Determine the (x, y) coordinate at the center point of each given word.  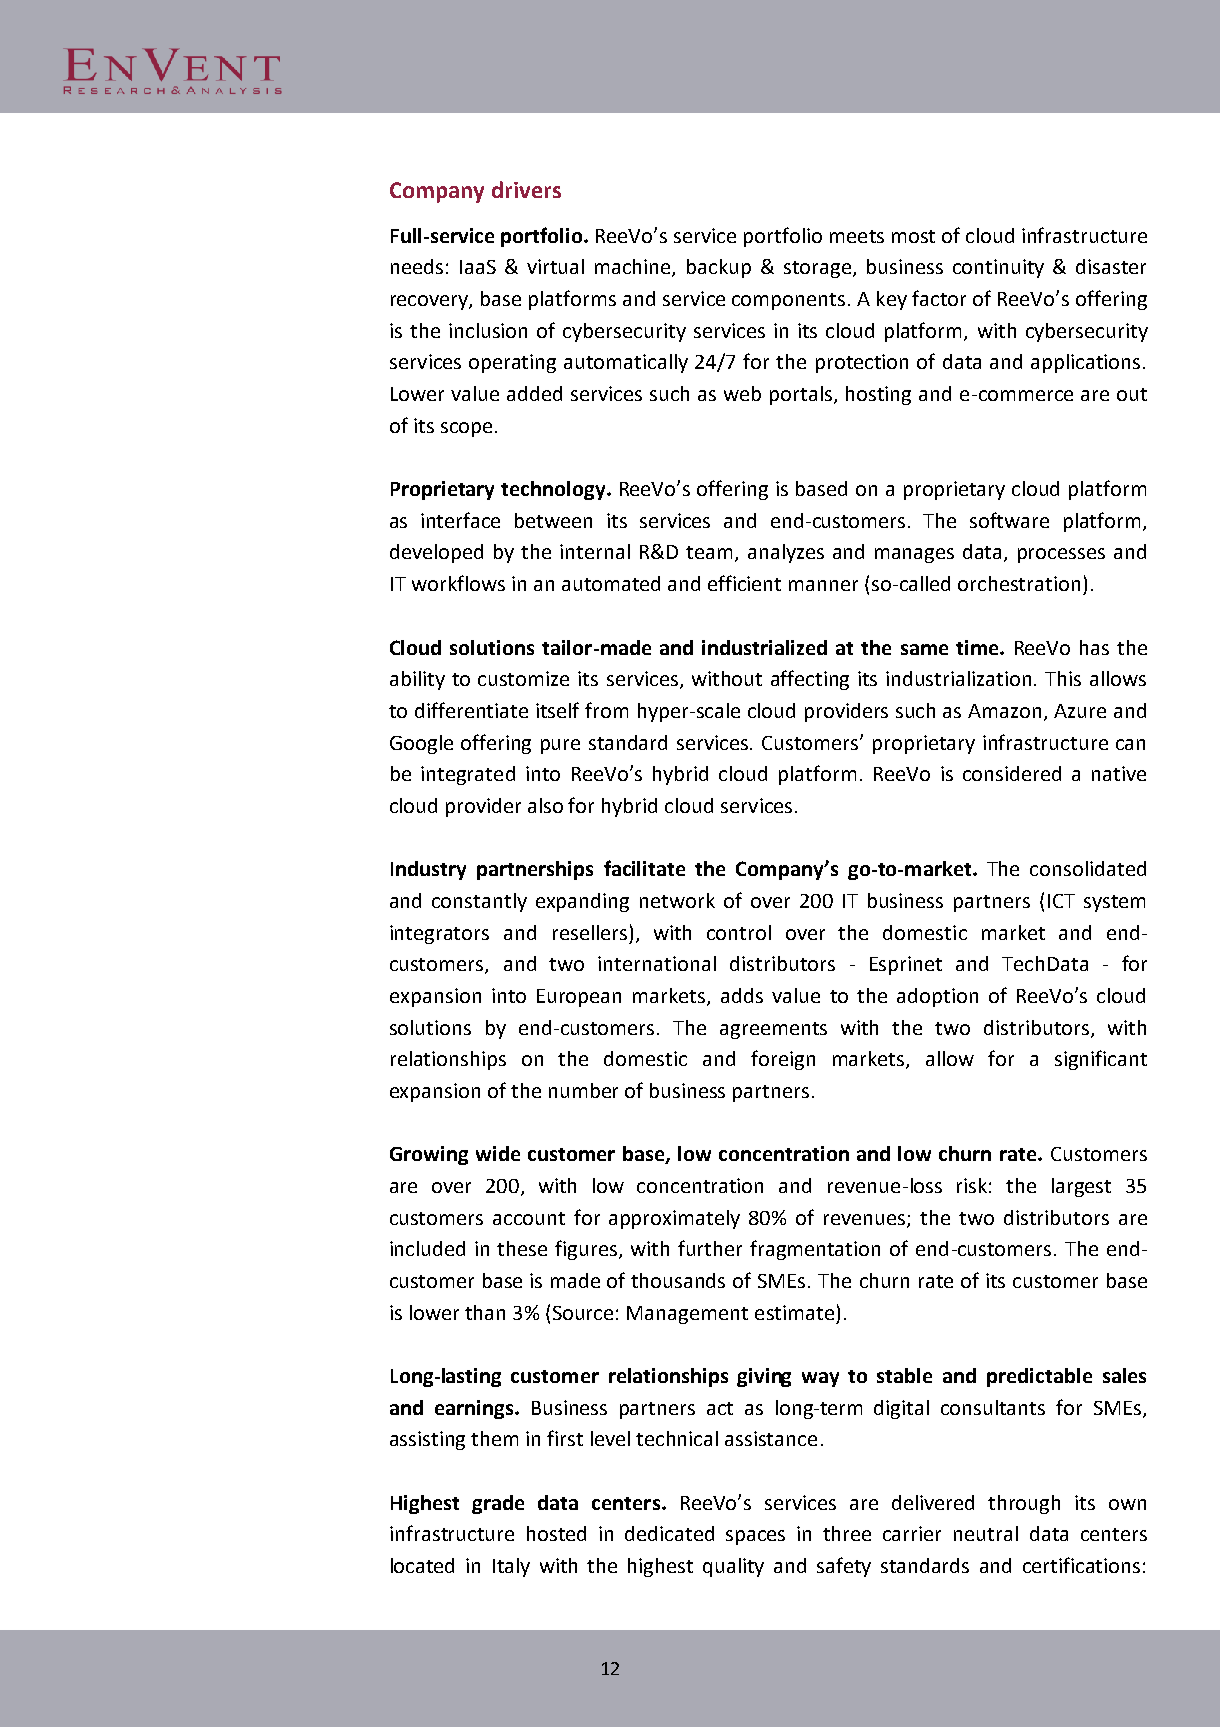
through (1024, 1504)
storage (817, 269)
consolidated (1088, 868)
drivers (526, 189)
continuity (998, 268)
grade (498, 1504)
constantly (479, 902)
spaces (755, 1537)
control (739, 932)
